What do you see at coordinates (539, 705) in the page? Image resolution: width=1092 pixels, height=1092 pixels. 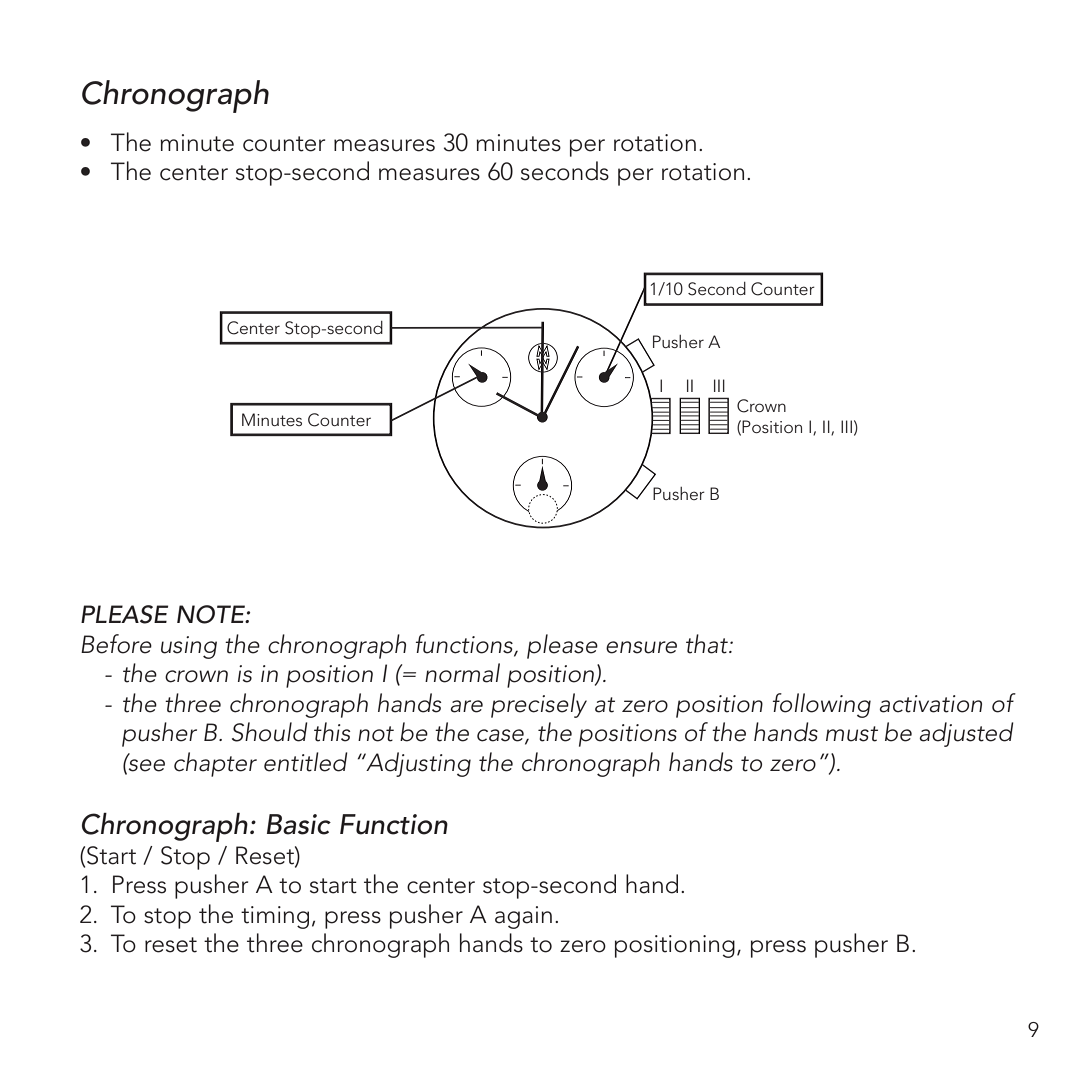 I see `precisely` at bounding box center [539, 705].
